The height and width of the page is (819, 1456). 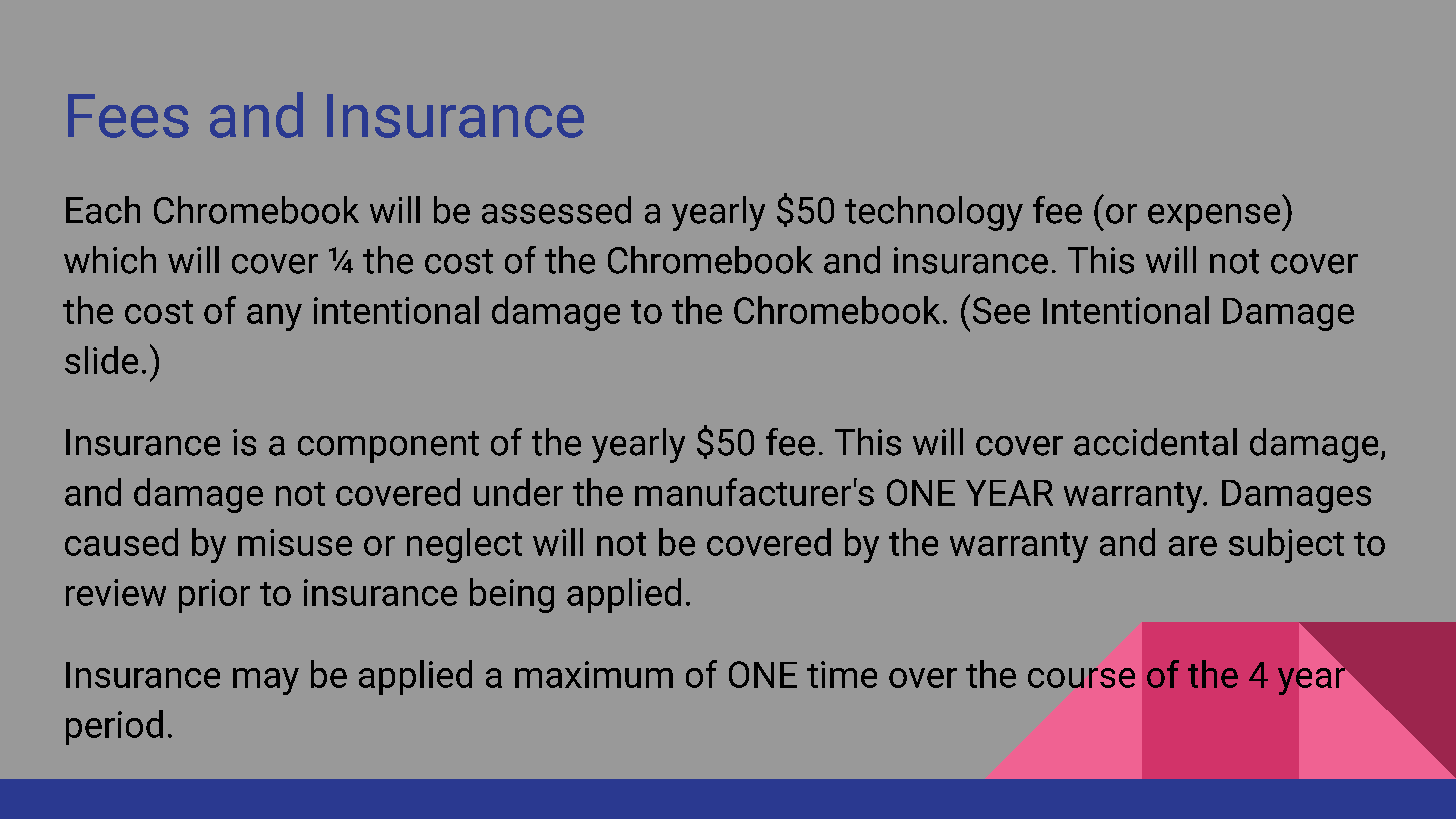 What do you see at coordinates (266, 681) in the page?
I see `may` at bounding box center [266, 681].
